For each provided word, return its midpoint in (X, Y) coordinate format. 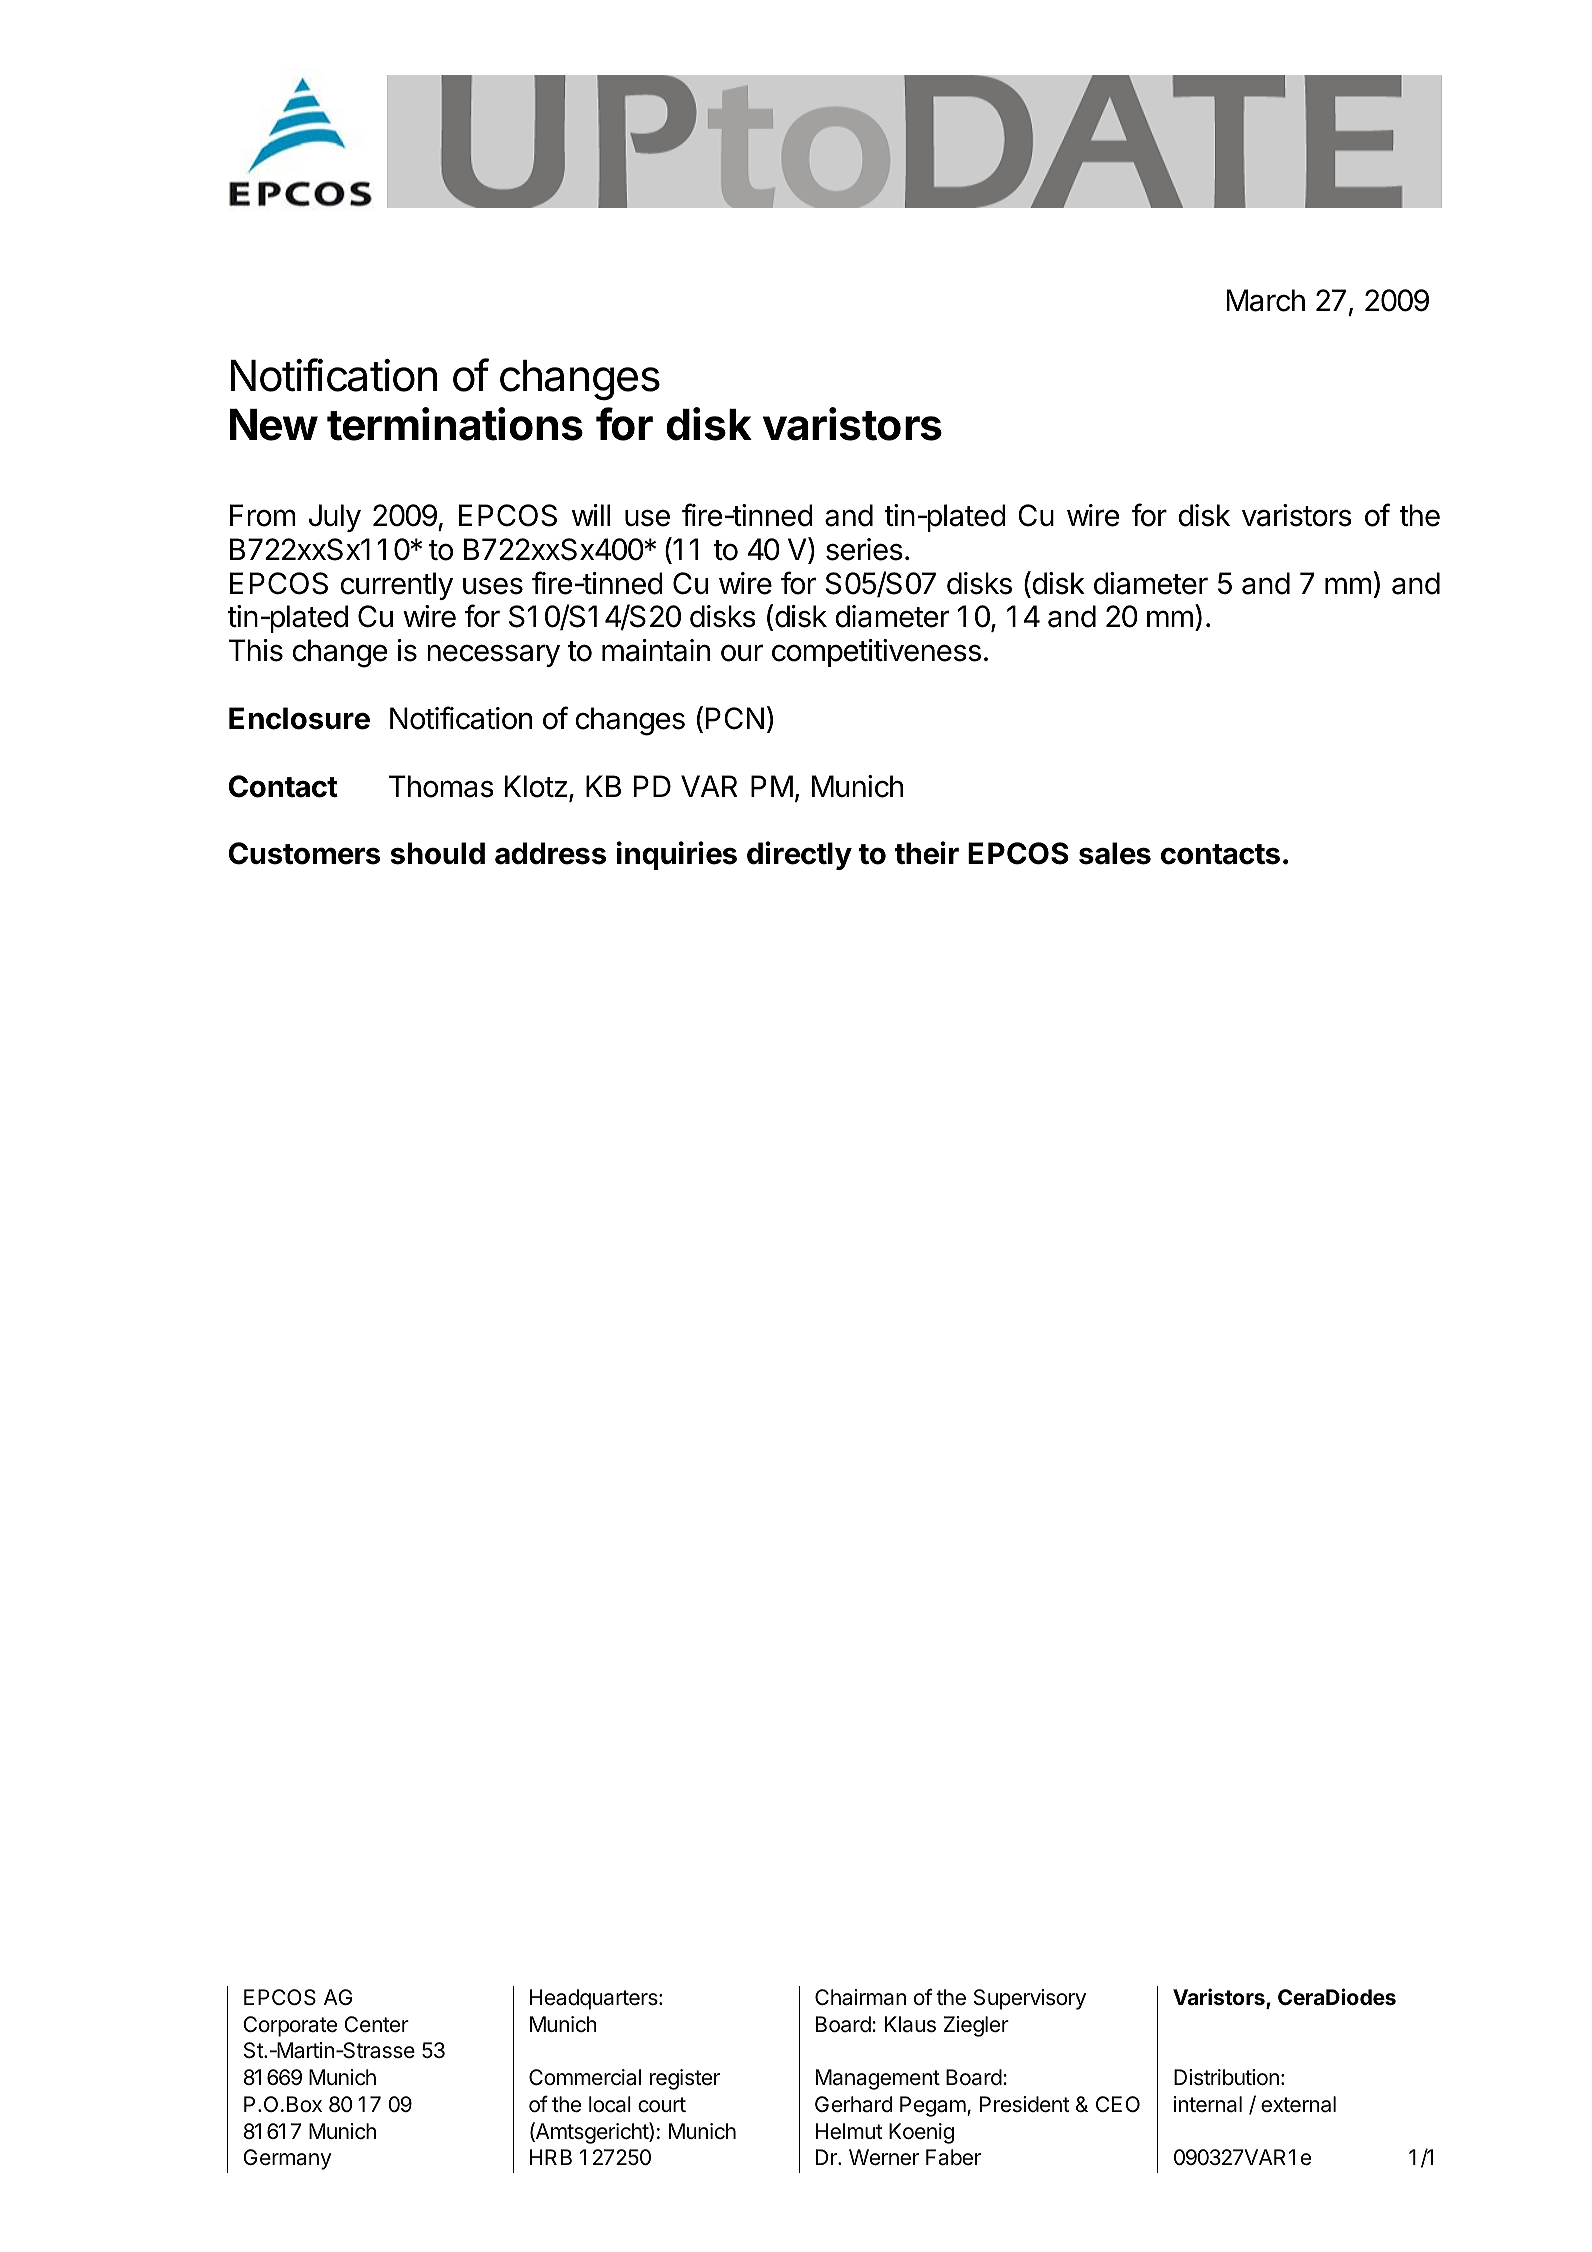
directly (799, 855)
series (864, 549)
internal (1208, 2104)
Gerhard (853, 2104)
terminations (455, 424)
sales (1115, 853)
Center (376, 2024)
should (438, 853)
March (1266, 300)
